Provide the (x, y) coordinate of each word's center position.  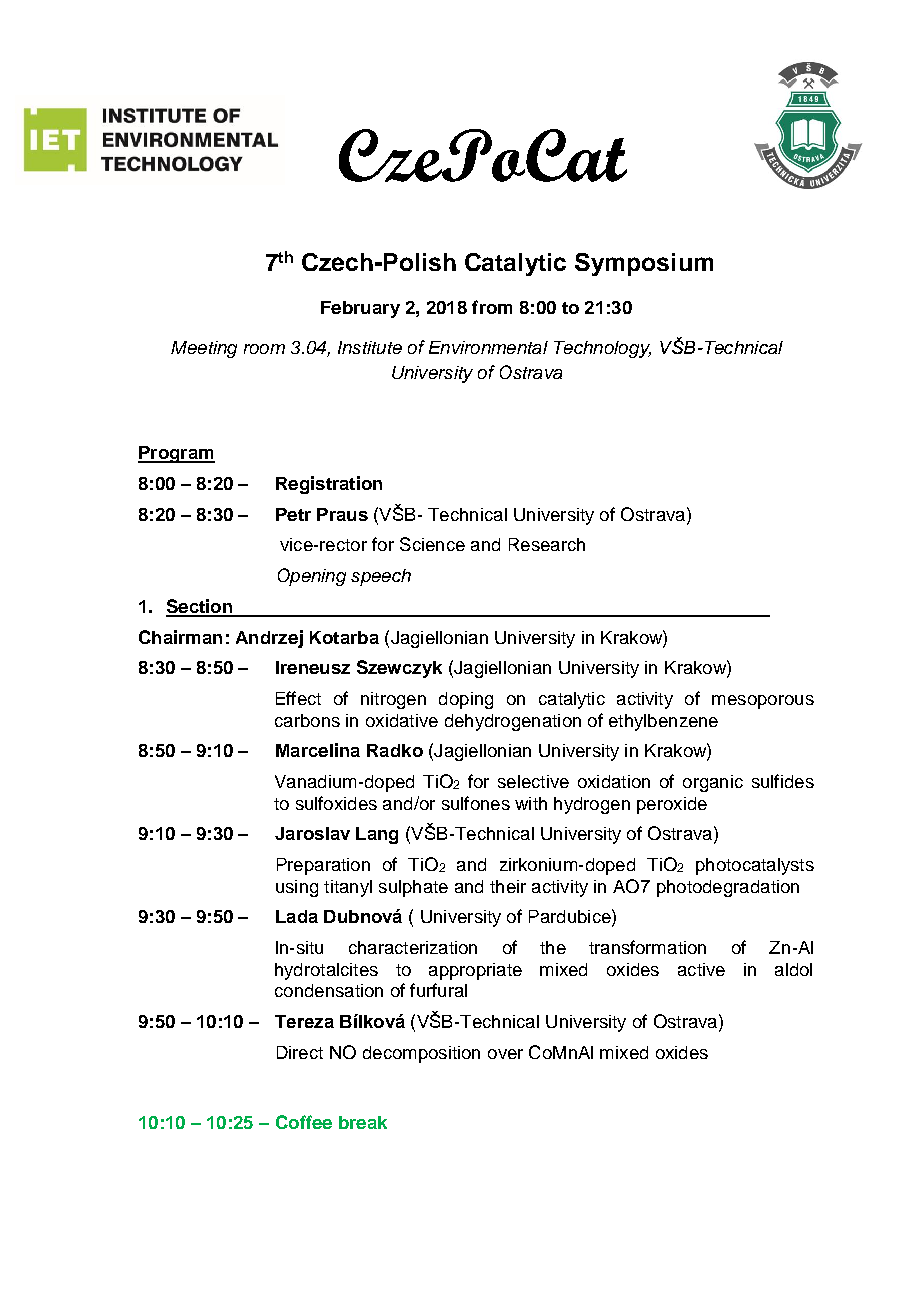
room (264, 349)
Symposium (644, 264)
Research (547, 544)
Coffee (304, 1122)
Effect (298, 698)
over (505, 1054)
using (297, 888)
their (508, 886)
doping (466, 700)
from (492, 307)
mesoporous (763, 702)
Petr (293, 514)
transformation (647, 947)
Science (432, 544)
